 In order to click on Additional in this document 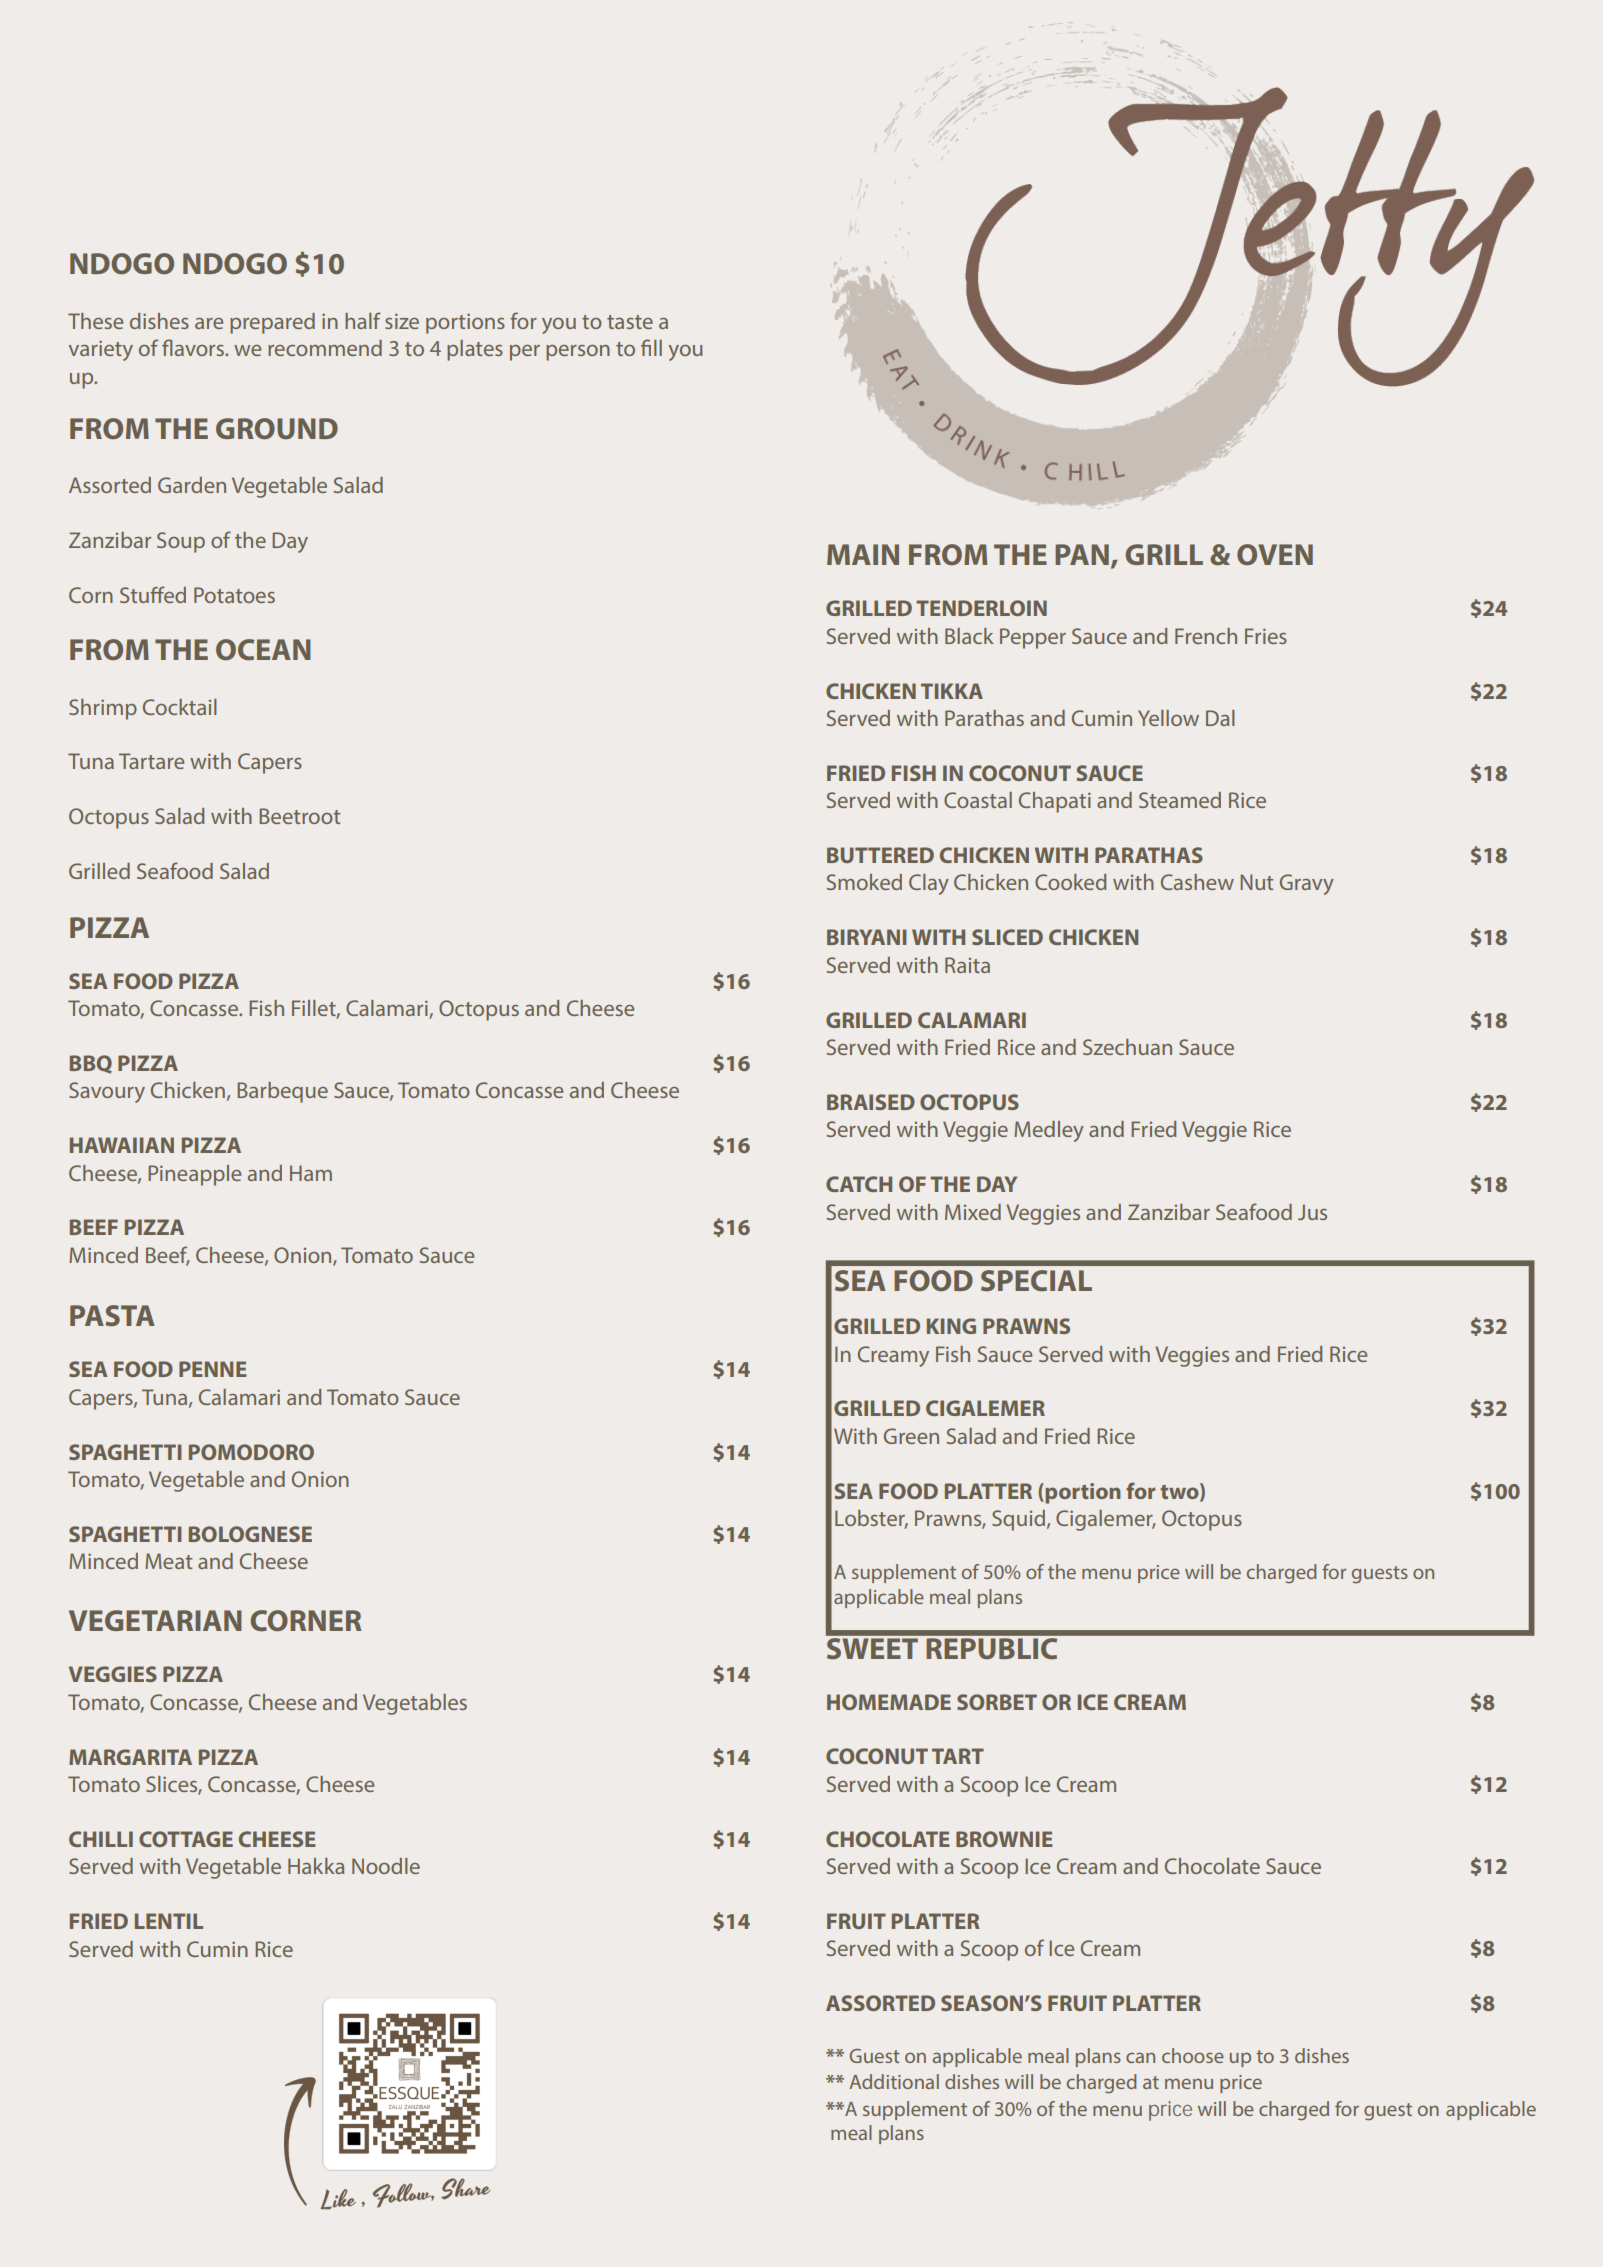, I will do `click(894, 2081)`.
